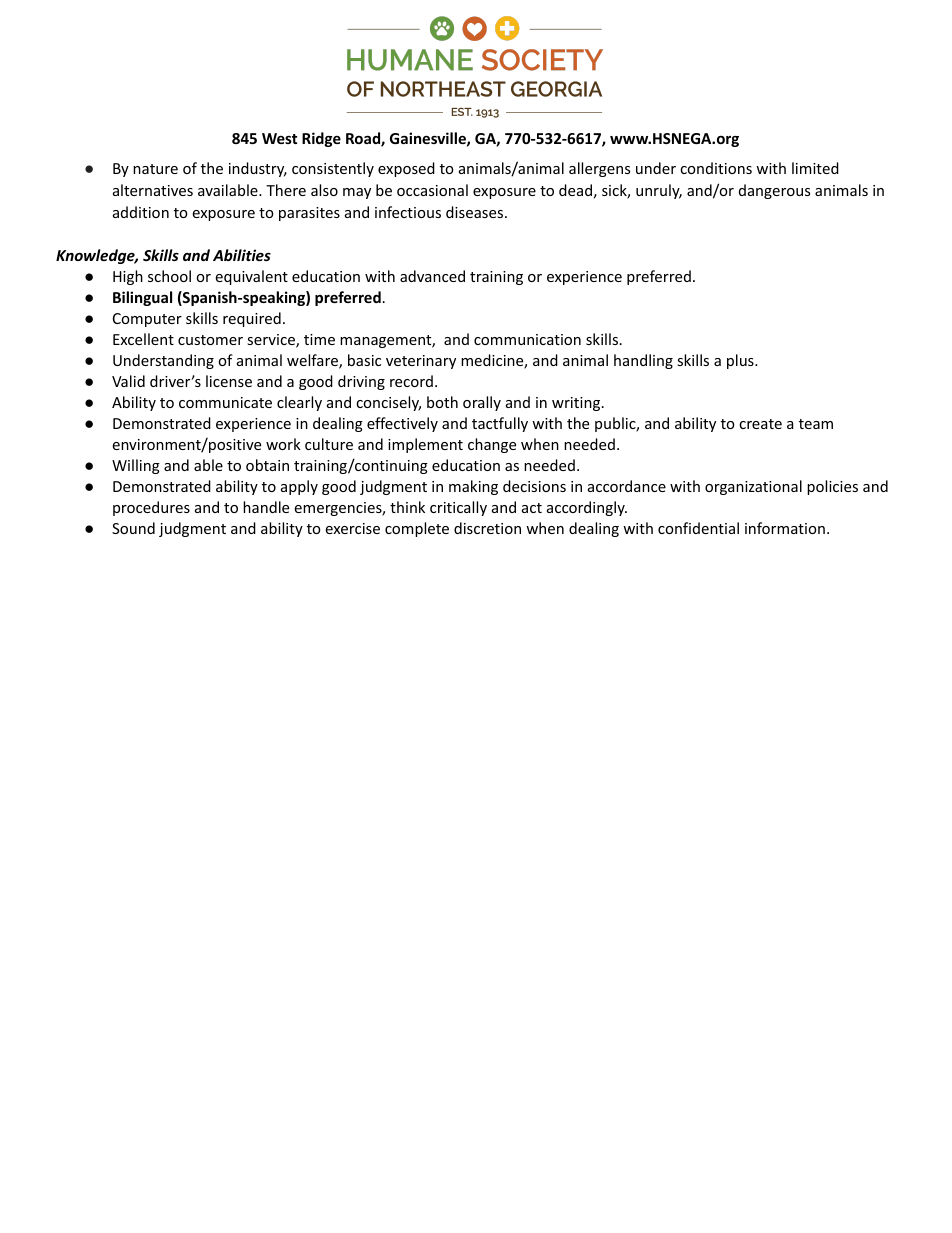 This screenshot has height=1233, width=952. What do you see at coordinates (279, 138) in the screenshot?
I see `West` at bounding box center [279, 138].
